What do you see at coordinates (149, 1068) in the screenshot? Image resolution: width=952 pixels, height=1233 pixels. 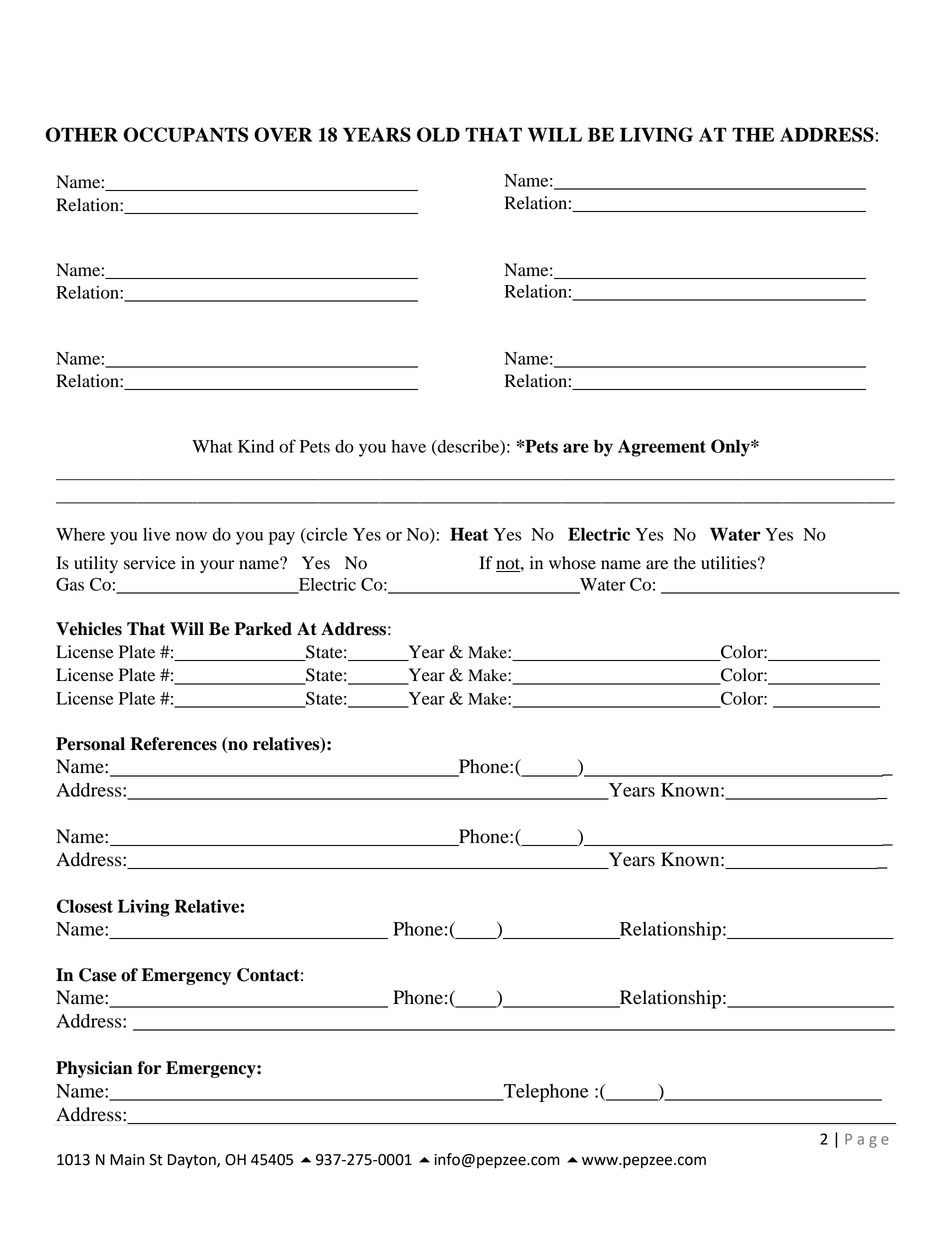 I see `for` at bounding box center [149, 1068].
